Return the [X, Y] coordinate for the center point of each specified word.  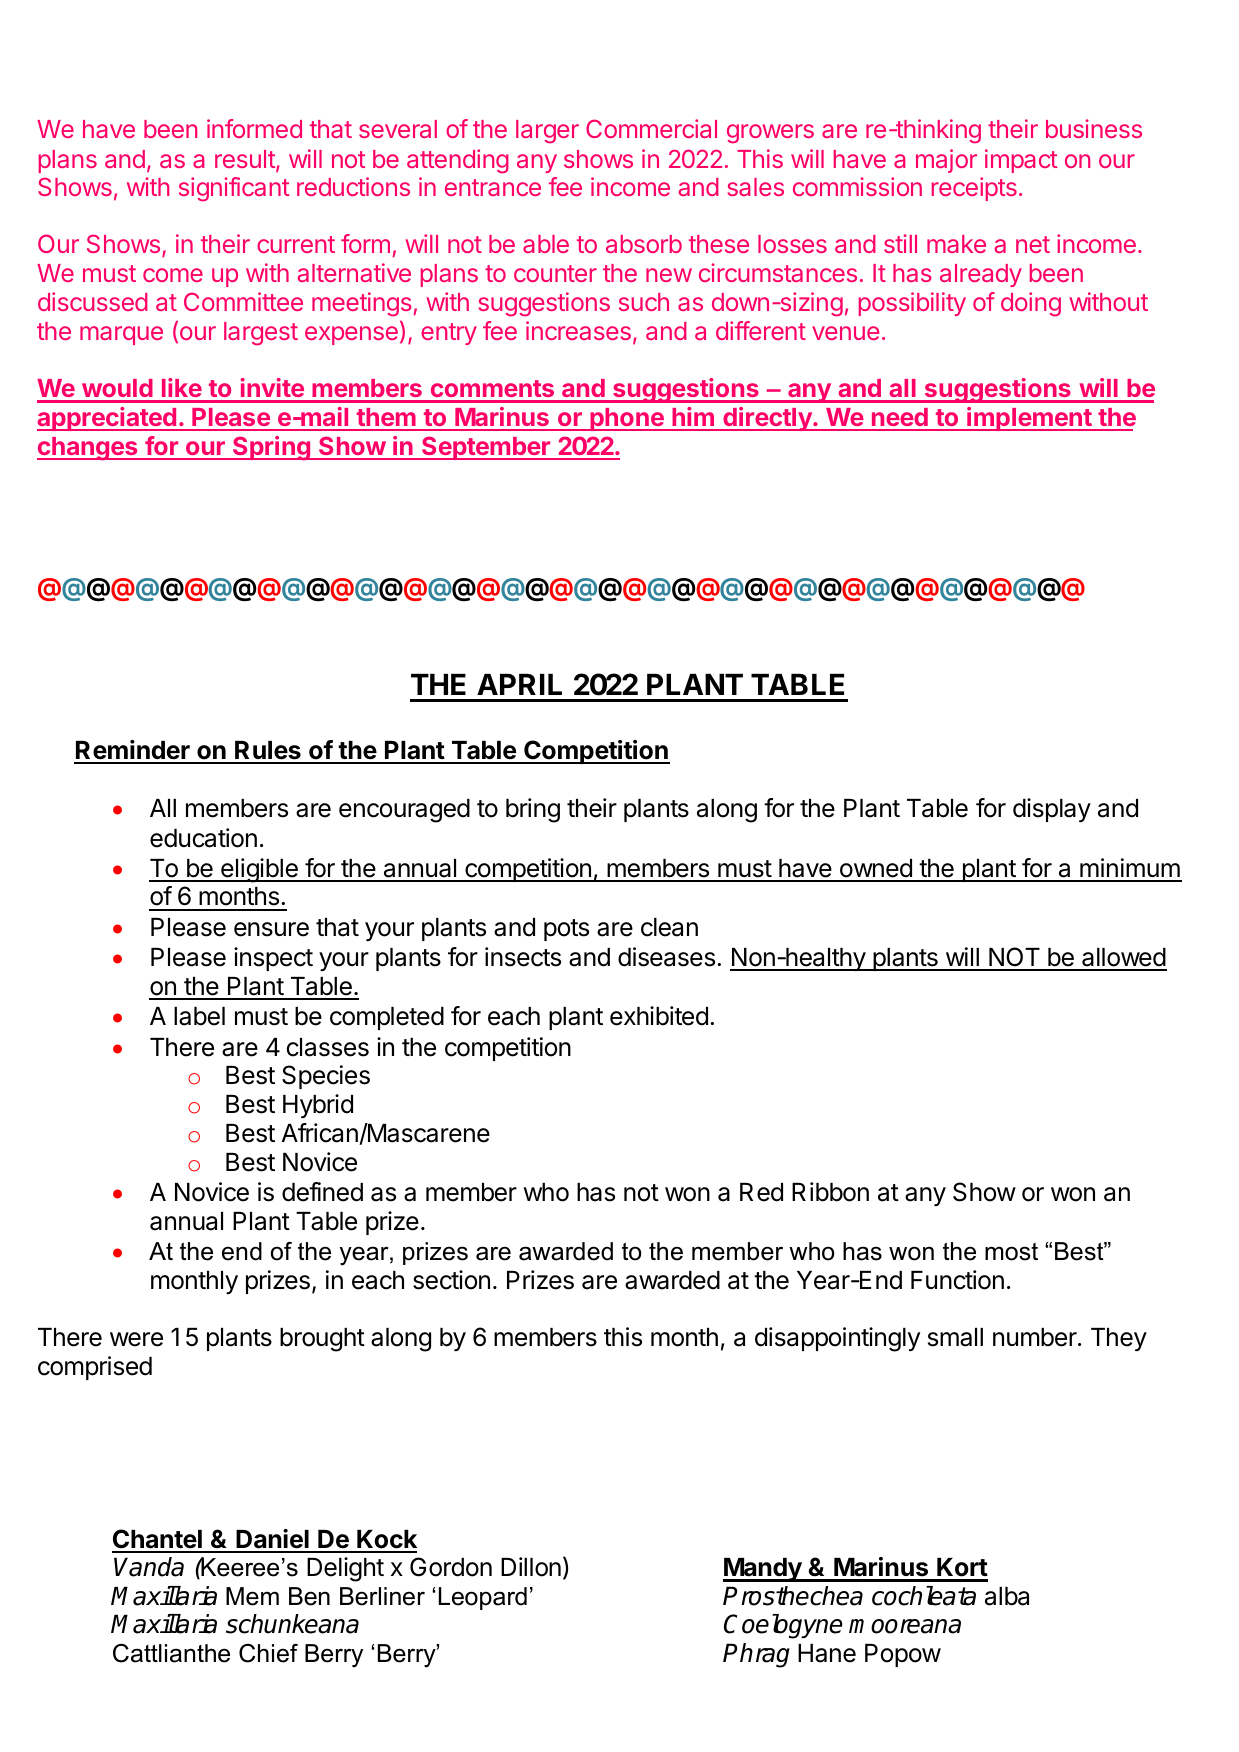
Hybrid [318, 1106]
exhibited [659, 1016]
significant [234, 189]
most [1011, 1252]
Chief [268, 1653]
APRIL [519, 684]
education [203, 838]
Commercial [651, 128]
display [1052, 810]
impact [1021, 161]
